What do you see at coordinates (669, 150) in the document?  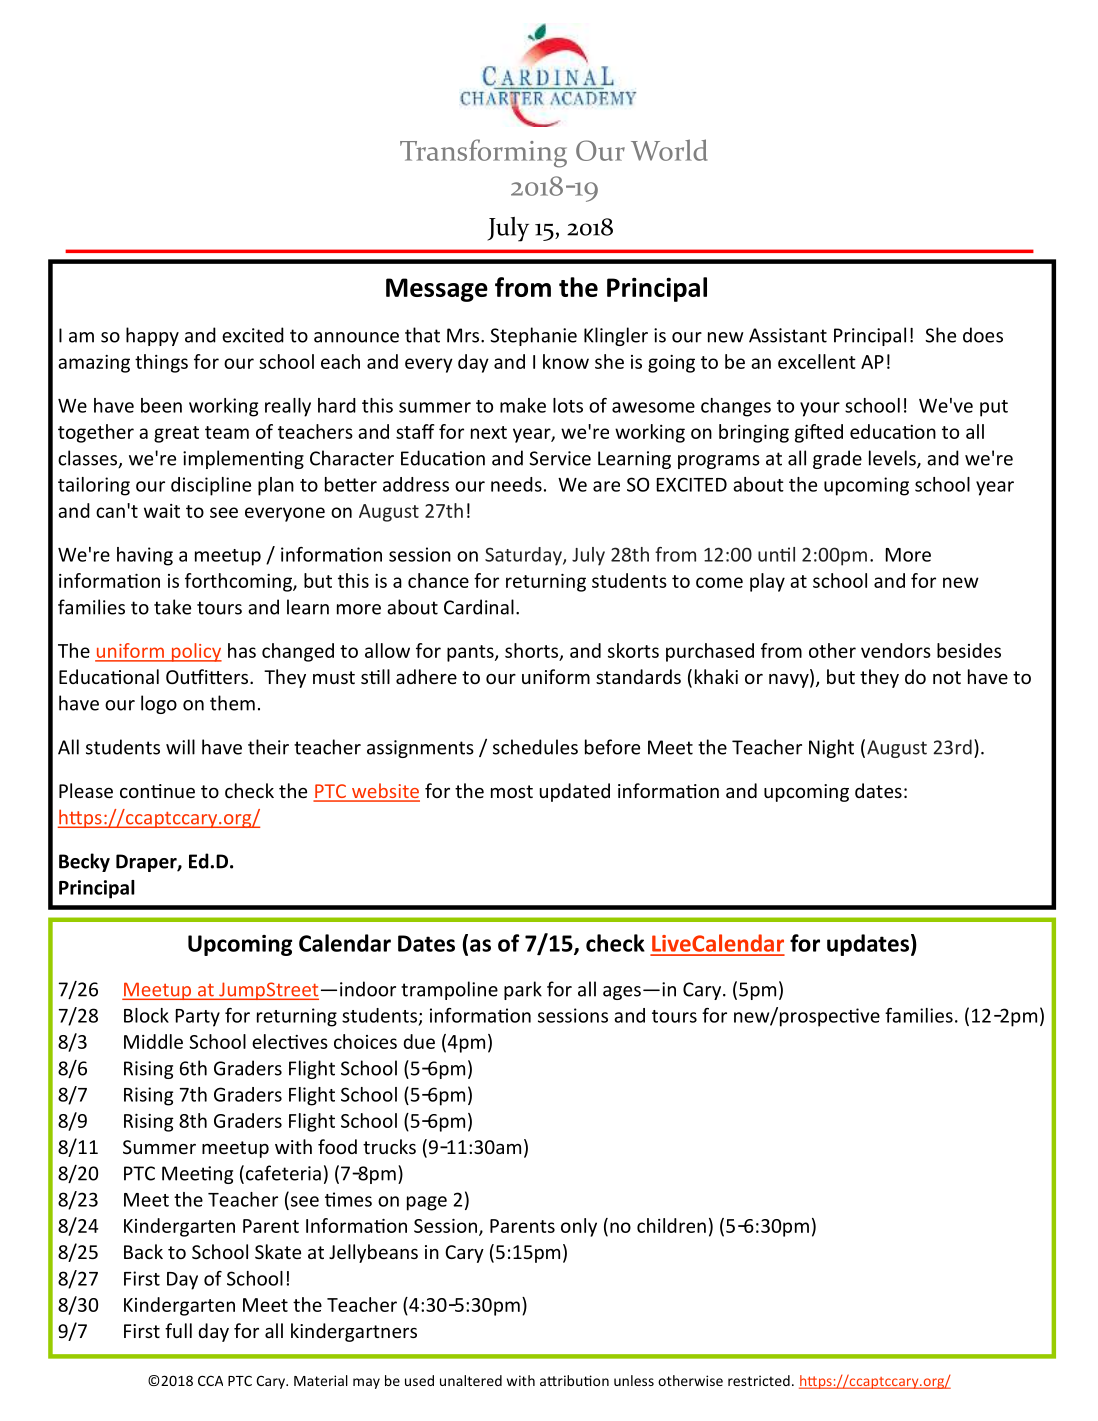 I see `World` at bounding box center [669, 150].
